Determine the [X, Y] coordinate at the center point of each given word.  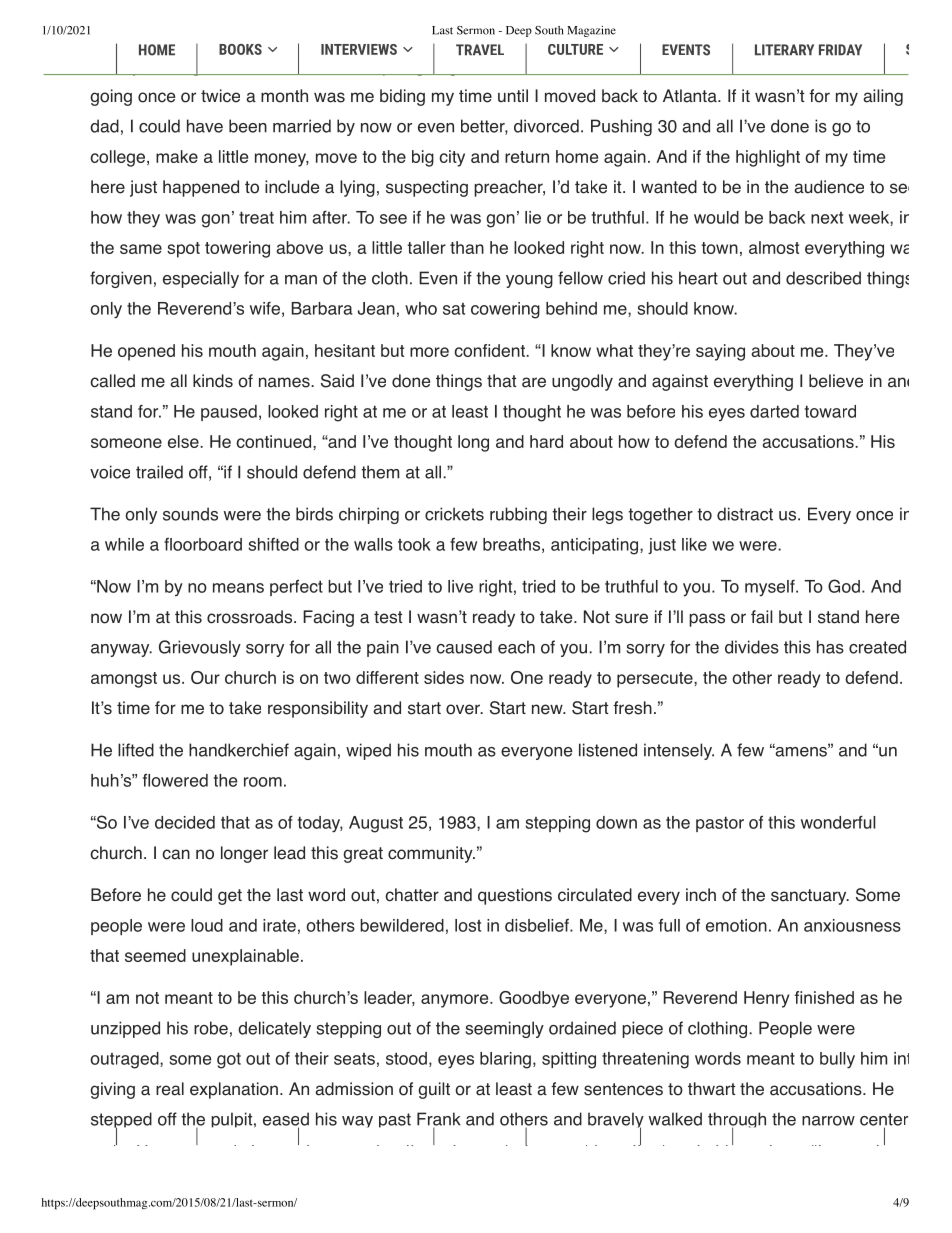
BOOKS [240, 49]
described [823, 278]
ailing [883, 97]
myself [771, 588]
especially [201, 279]
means [238, 588]
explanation [234, 1090]
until [513, 95]
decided [185, 822]
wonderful [838, 822]
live [460, 586]
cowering [505, 310]
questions [515, 896]
